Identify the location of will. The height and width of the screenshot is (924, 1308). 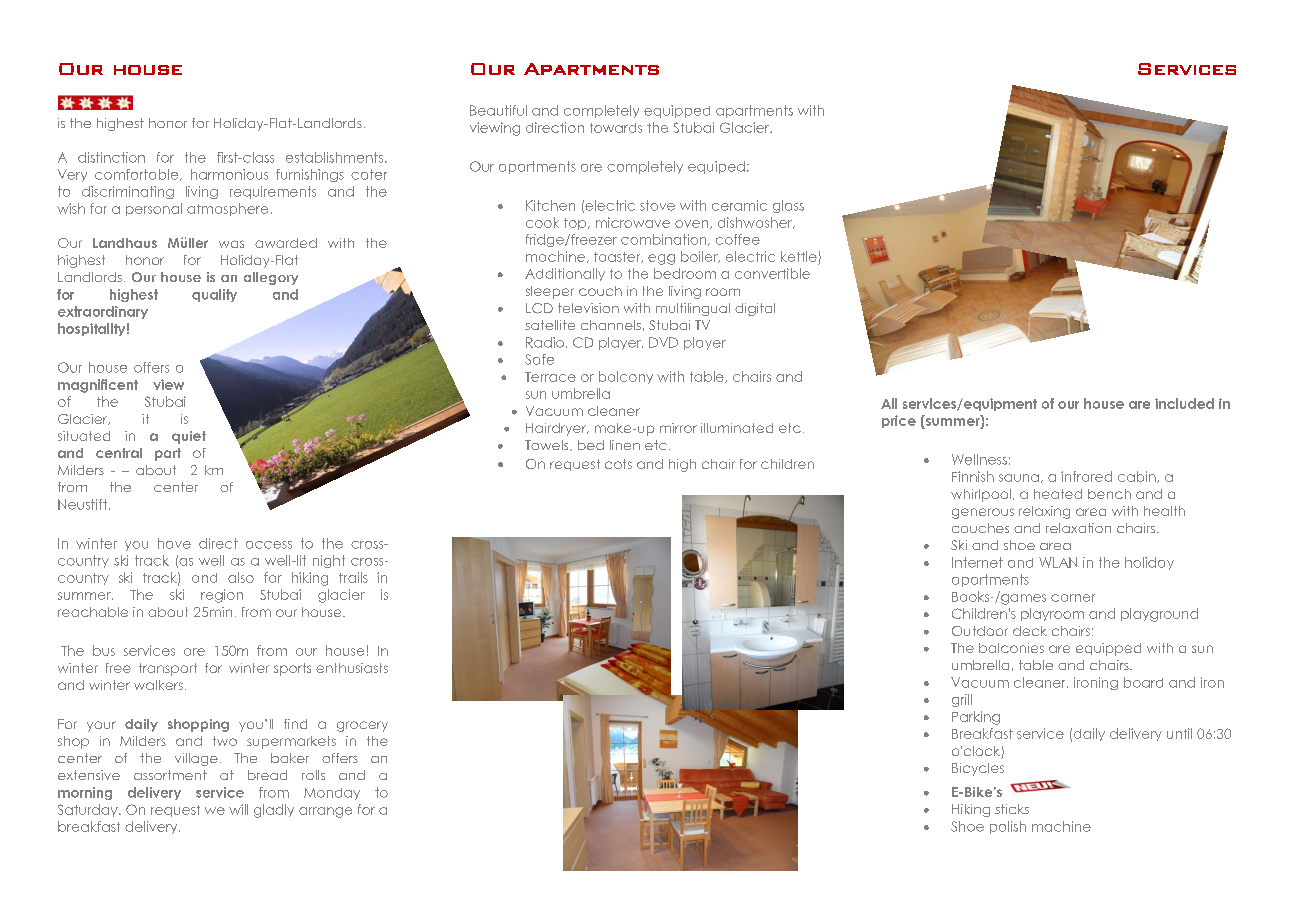
(238, 809).
